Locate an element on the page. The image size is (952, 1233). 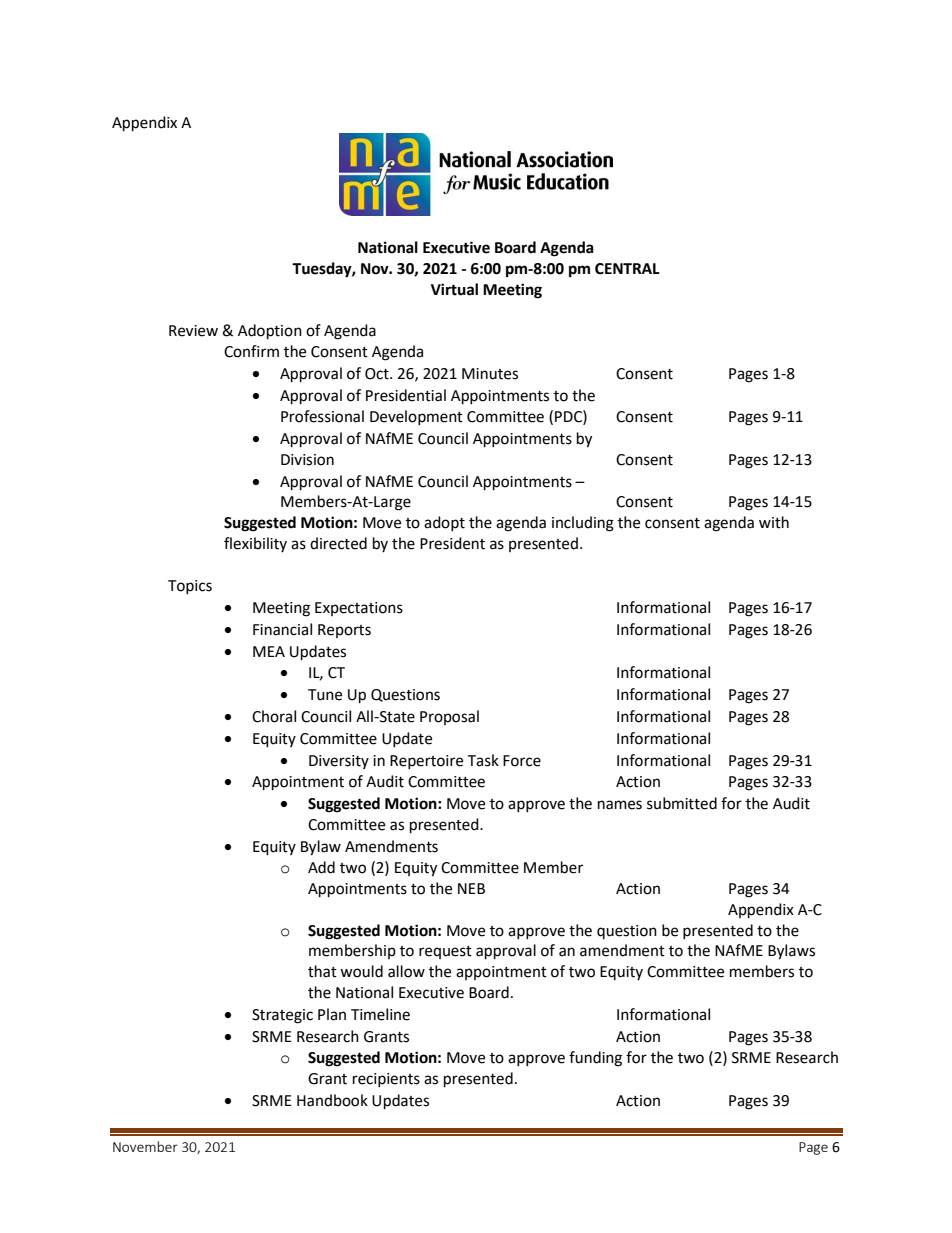
November is located at coordinates (145, 1146).
